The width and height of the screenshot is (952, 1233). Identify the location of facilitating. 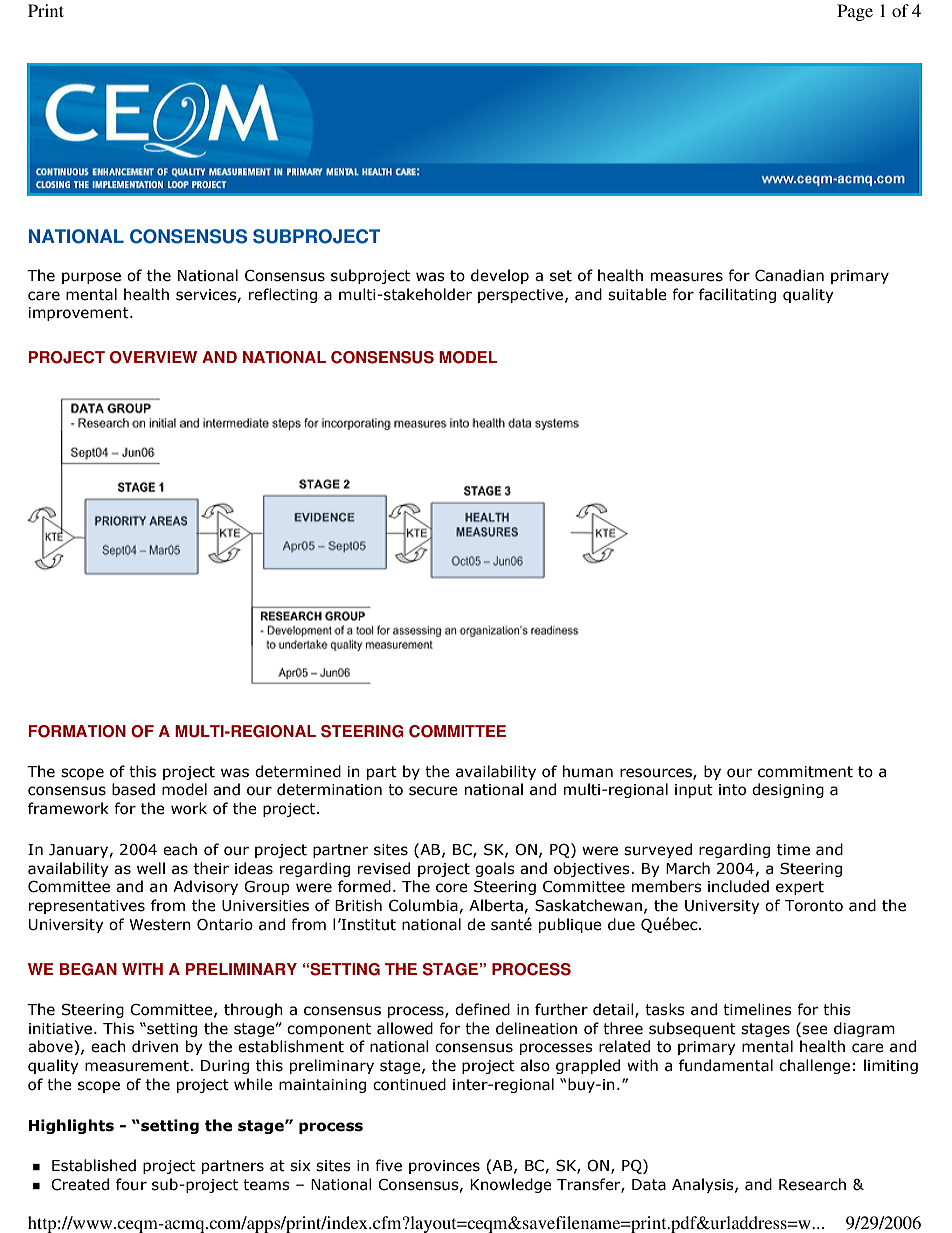
(737, 295).
